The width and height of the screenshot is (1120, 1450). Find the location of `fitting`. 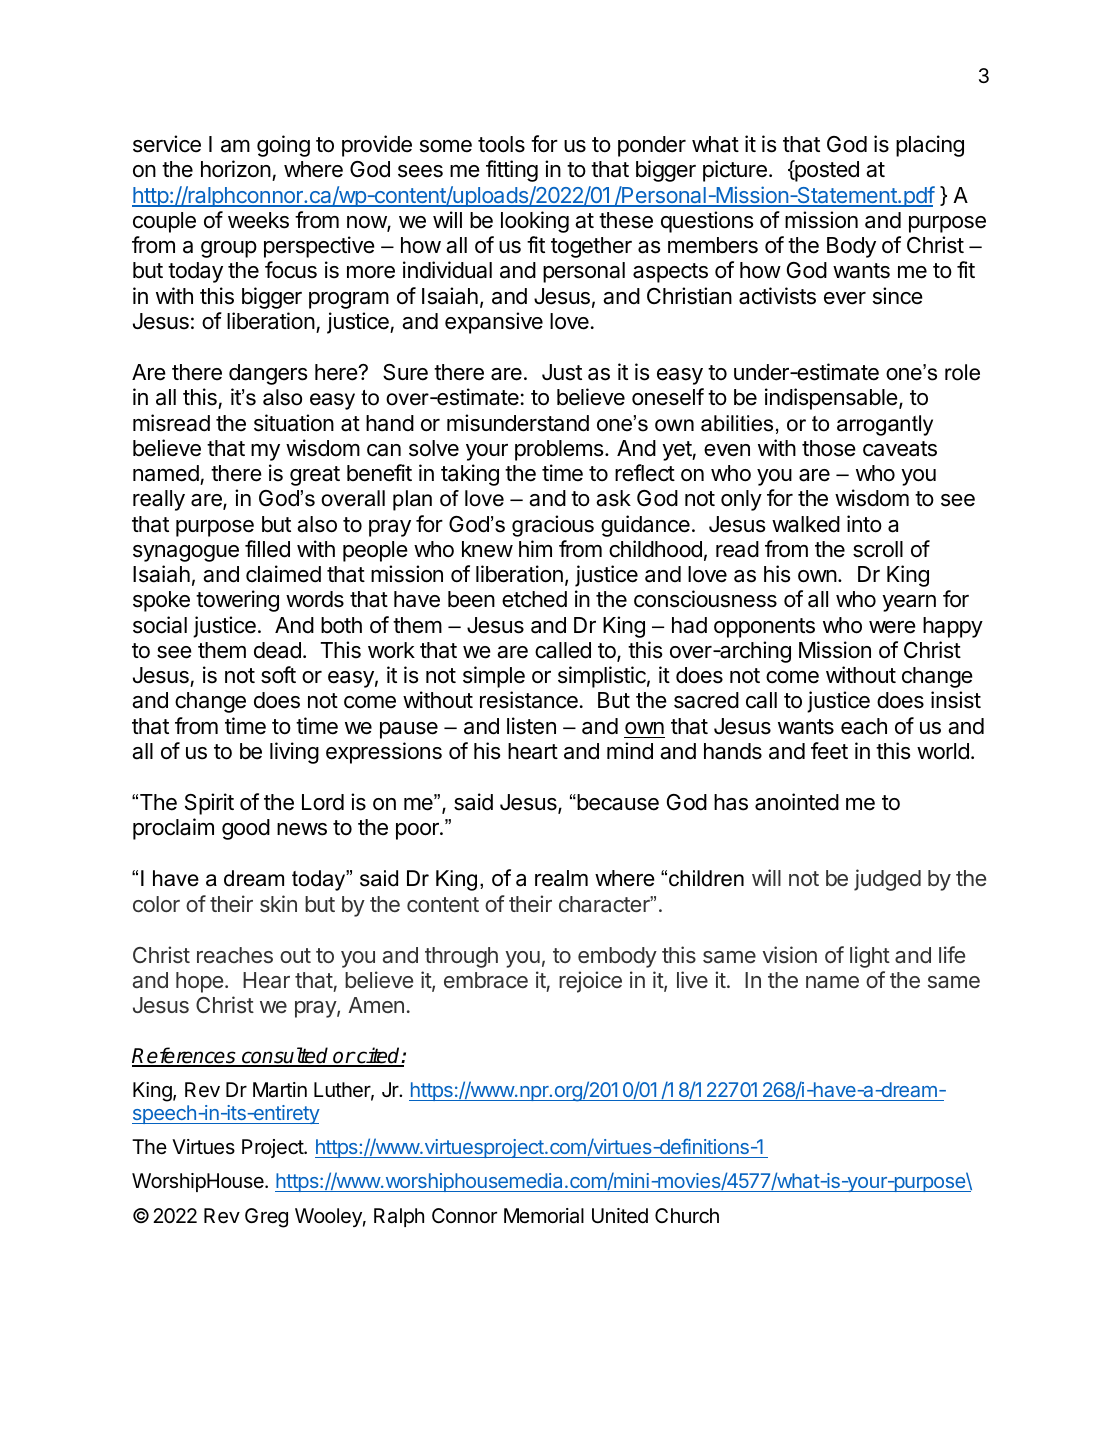

fitting is located at coordinates (512, 171).
